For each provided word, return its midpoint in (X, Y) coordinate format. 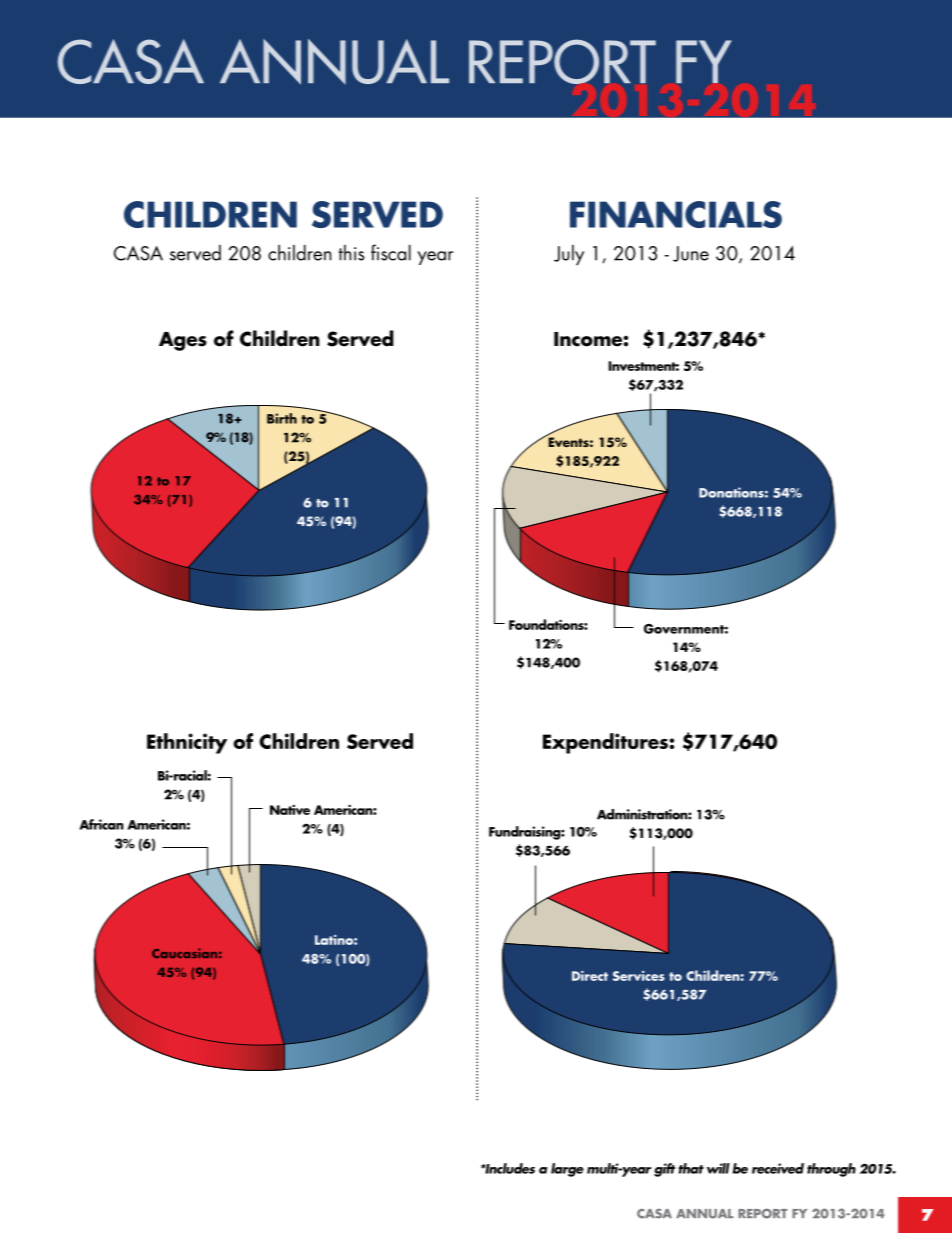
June (691, 254)
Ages (183, 341)
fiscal (391, 252)
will (718, 1168)
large (567, 1170)
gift (664, 1170)
